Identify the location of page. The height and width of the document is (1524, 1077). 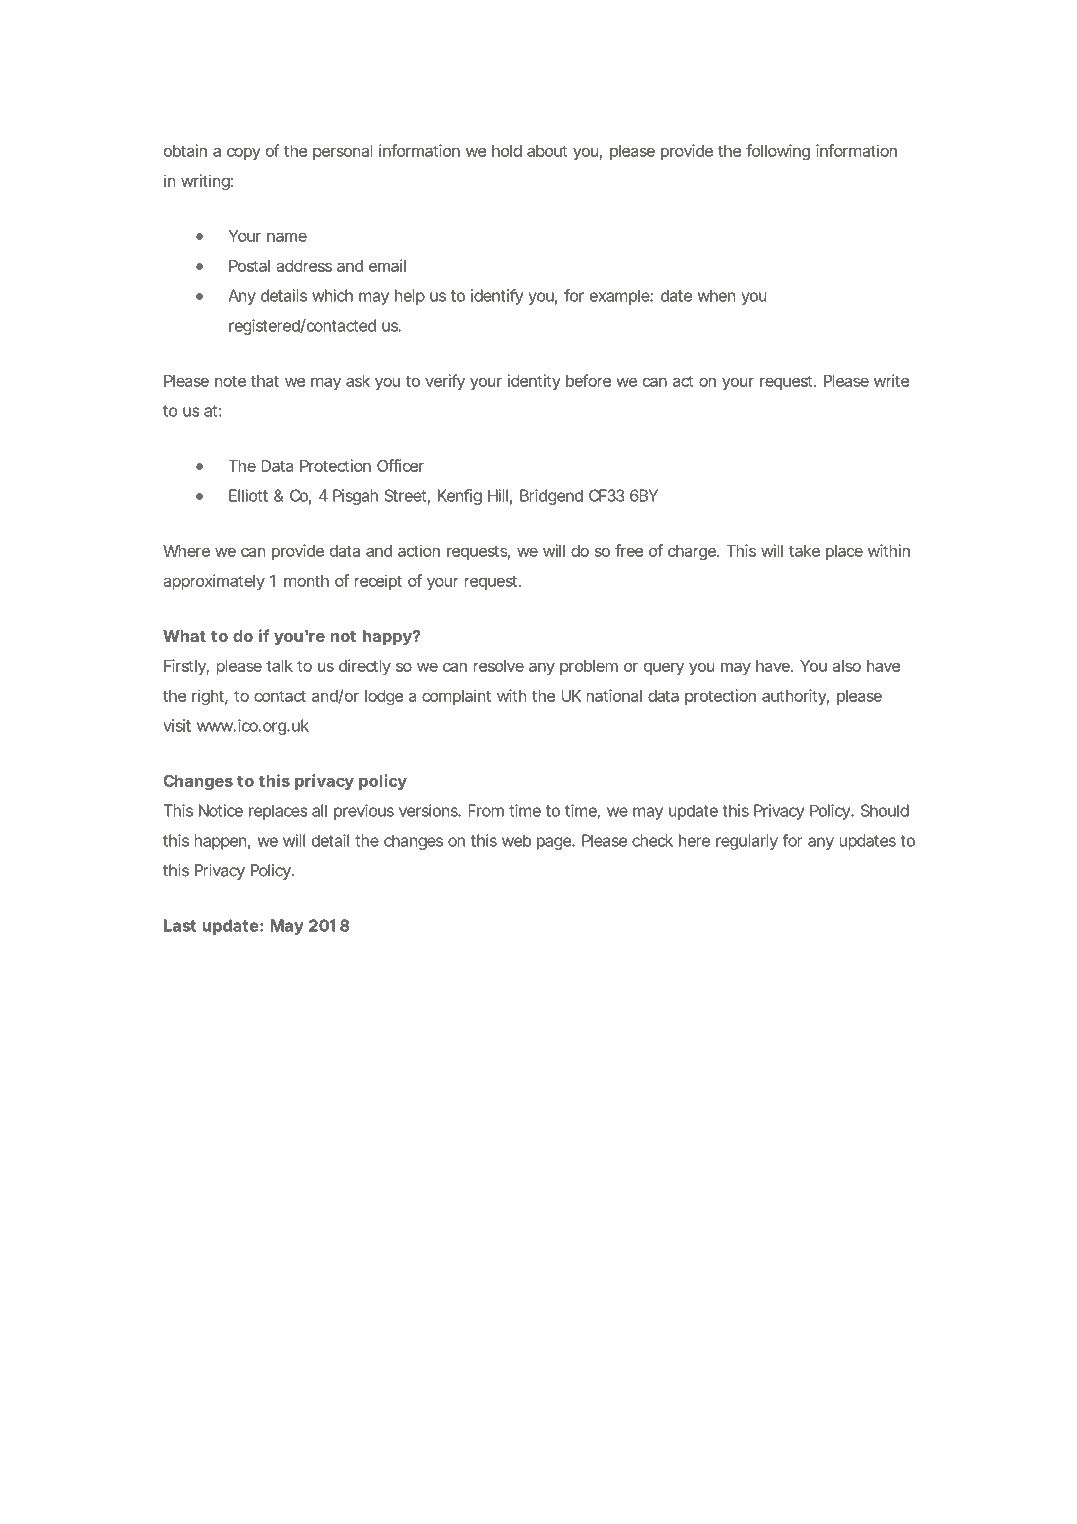
(554, 843).
